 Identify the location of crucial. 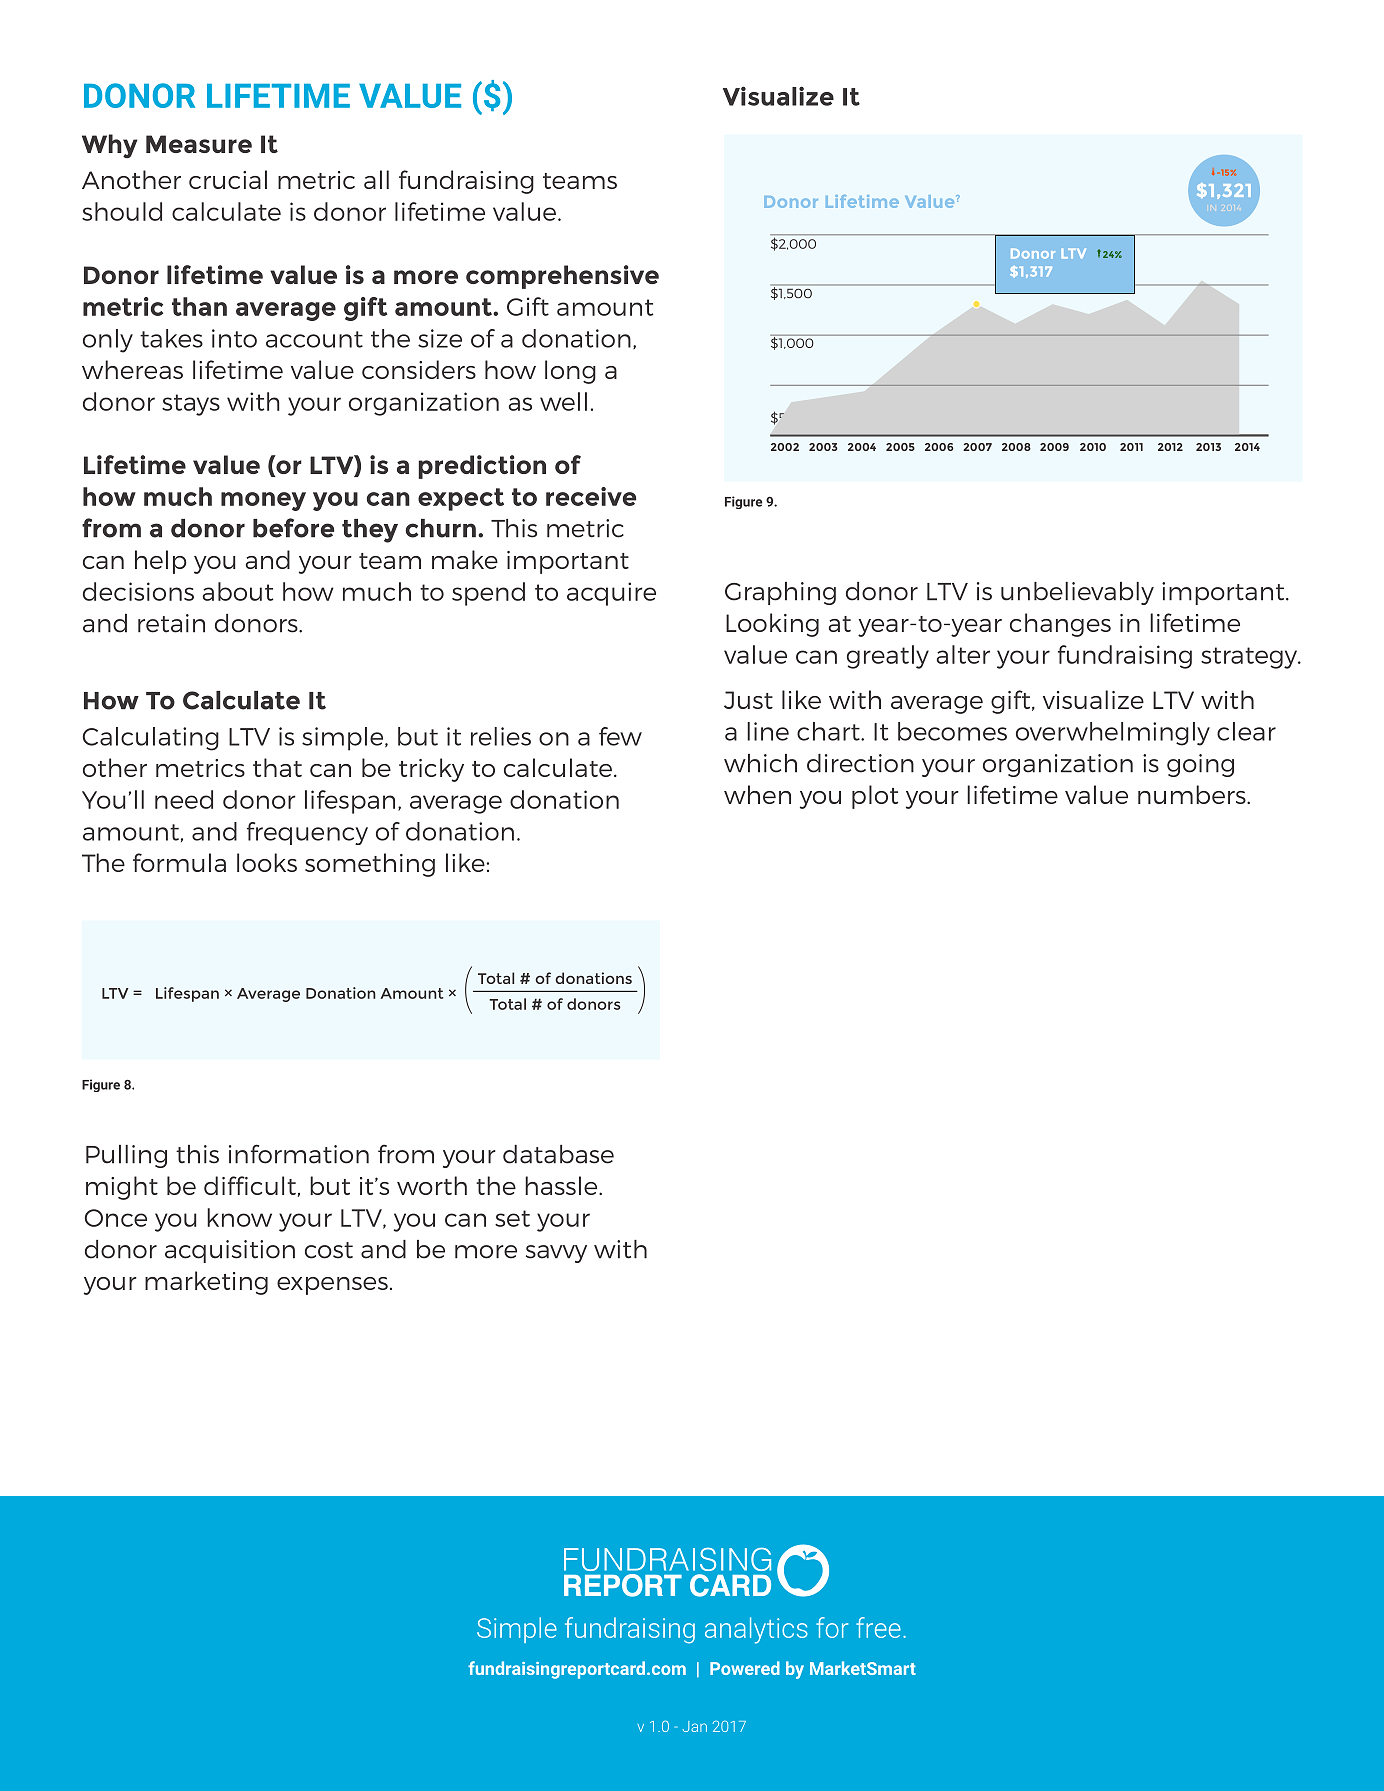
(228, 179).
